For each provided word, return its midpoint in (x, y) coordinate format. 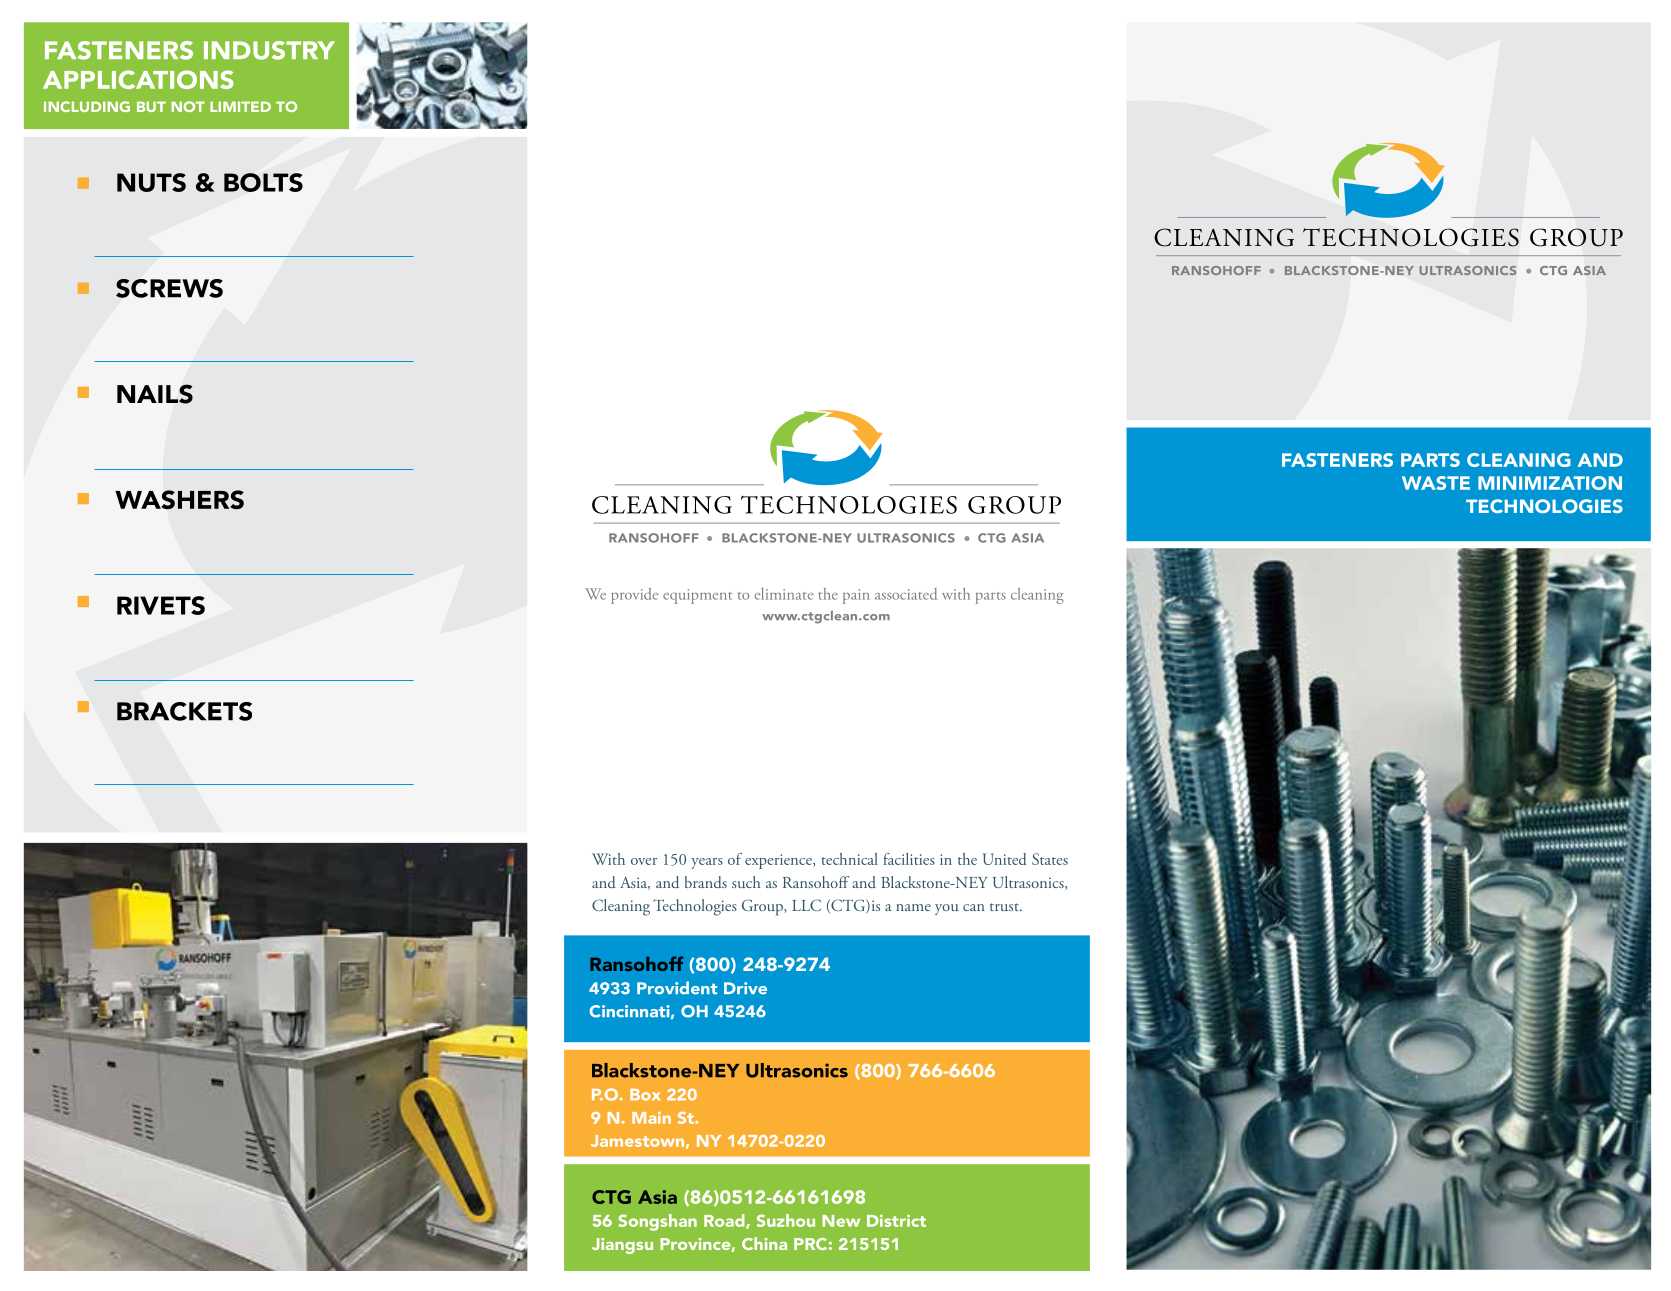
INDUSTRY (269, 50)
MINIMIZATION (1550, 483)
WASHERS (179, 499)
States (1050, 859)
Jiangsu (622, 1246)
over (644, 861)
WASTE (1436, 483)
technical (849, 859)
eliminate (784, 594)
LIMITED (240, 106)
